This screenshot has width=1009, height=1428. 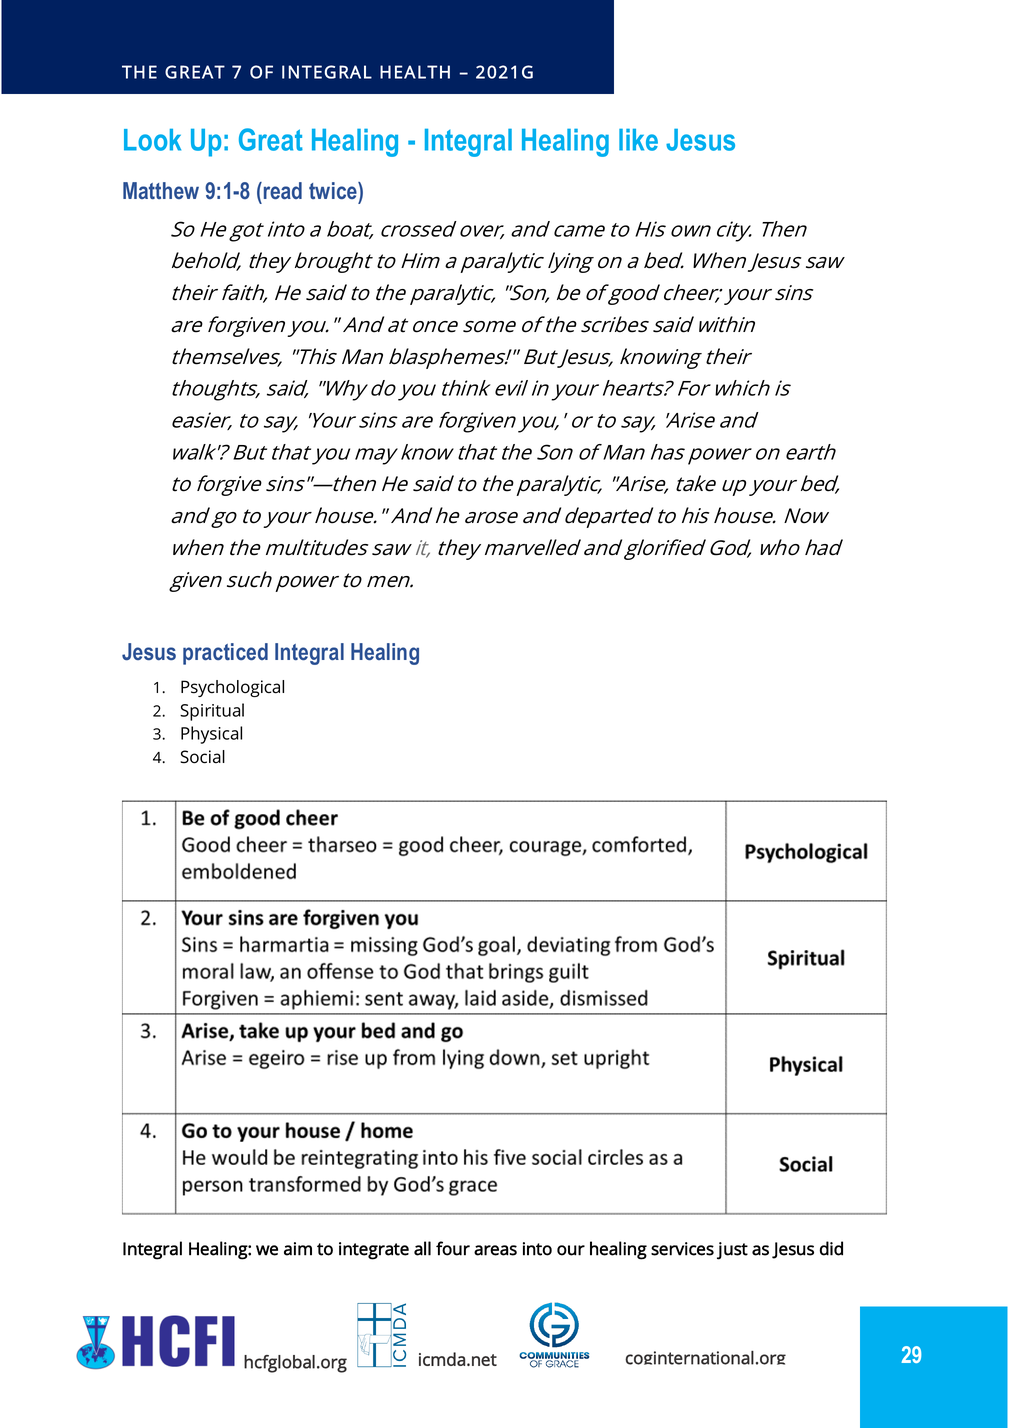 What do you see at coordinates (232, 688) in the screenshot?
I see `Psychological` at bounding box center [232, 688].
